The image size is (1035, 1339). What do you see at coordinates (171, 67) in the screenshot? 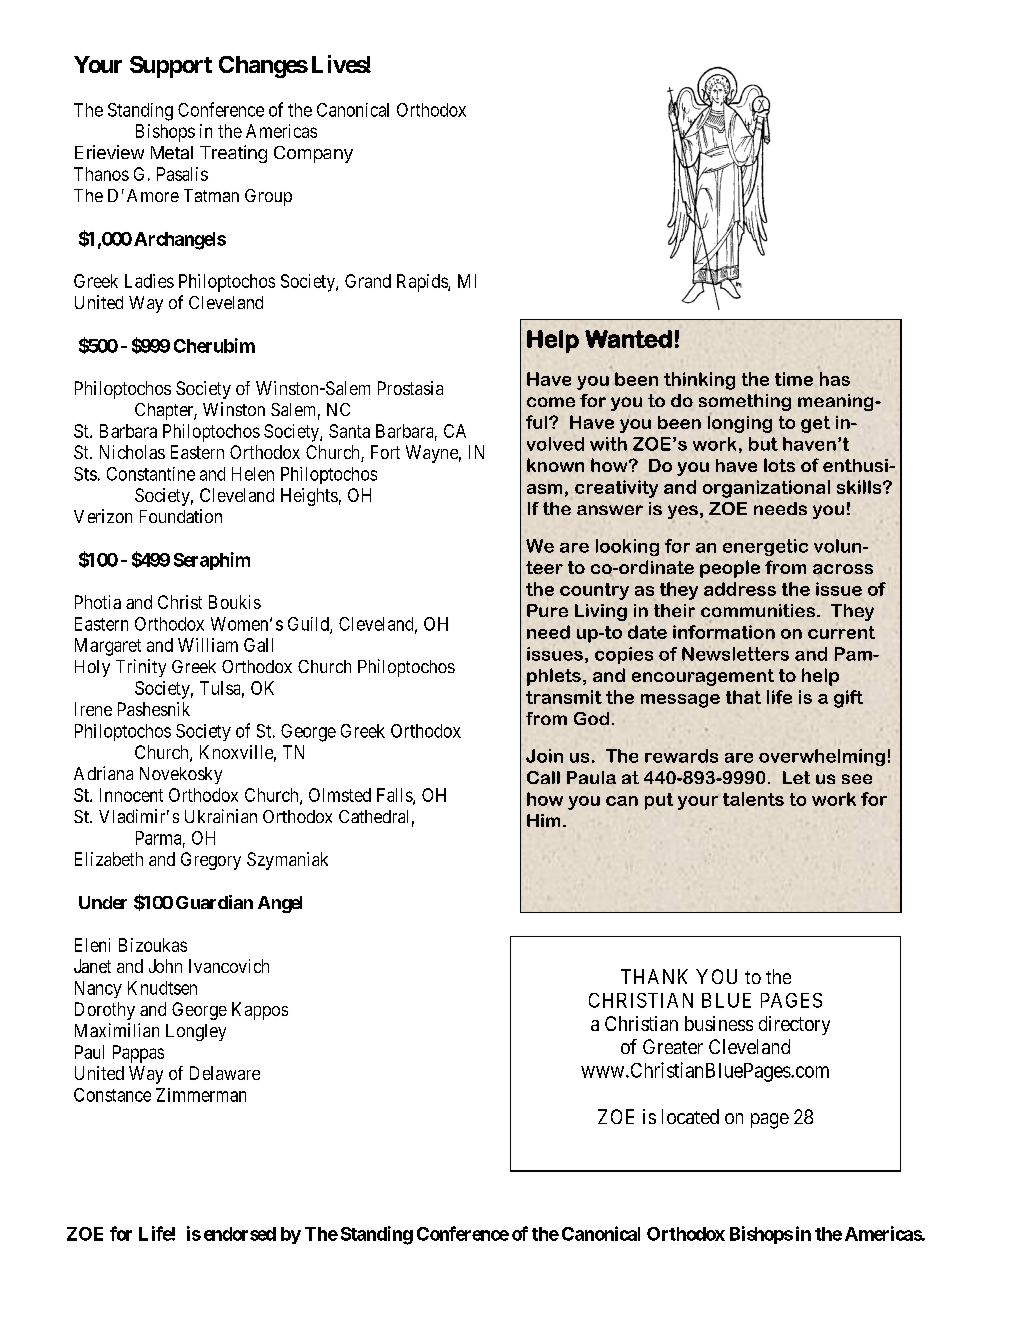
I see `Support` at bounding box center [171, 67].
